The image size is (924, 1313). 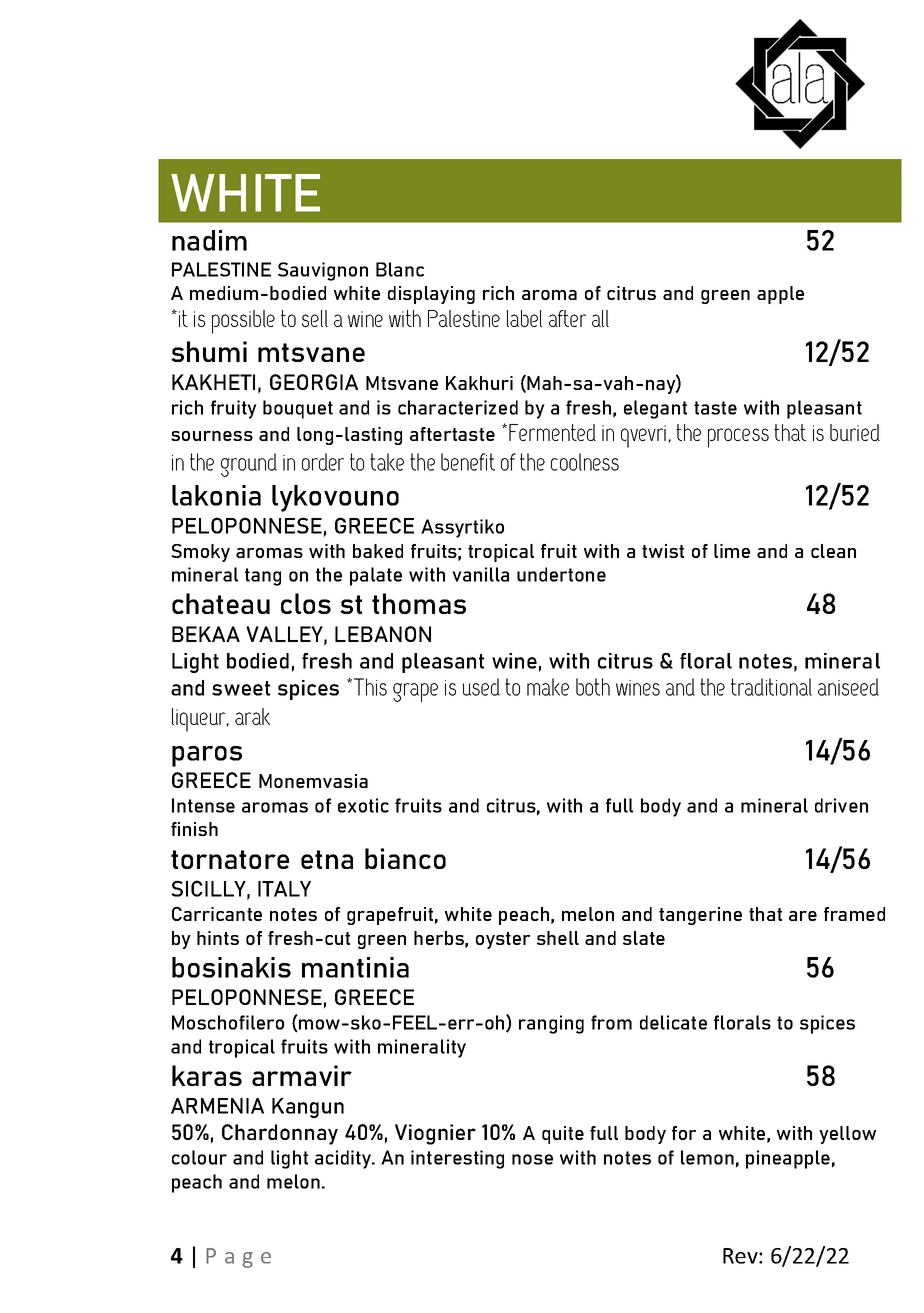 What do you see at coordinates (280, 1134) in the screenshot?
I see `Chardonnay` at bounding box center [280, 1134].
